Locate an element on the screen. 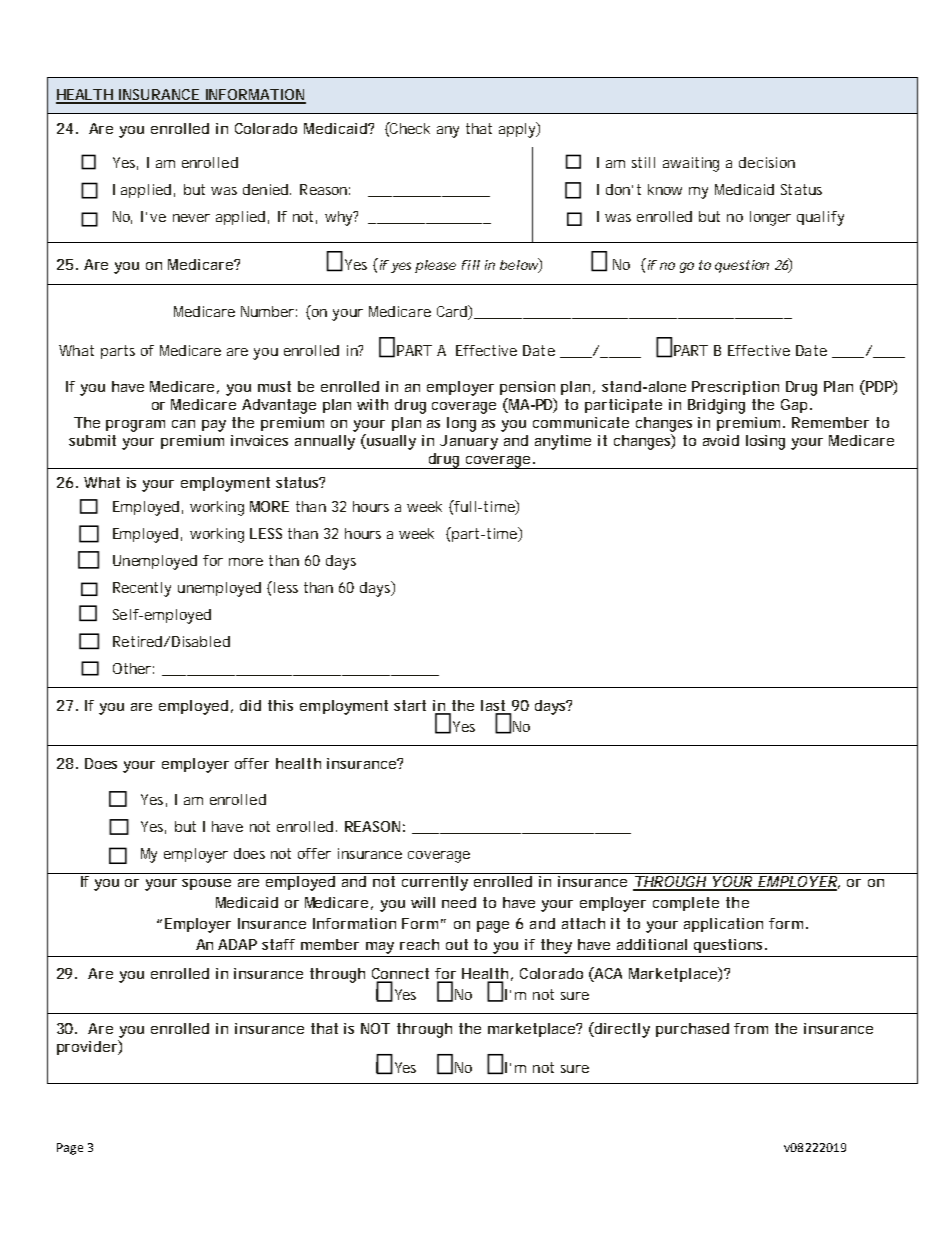 The image size is (952, 1233). losing is located at coordinates (765, 442).
